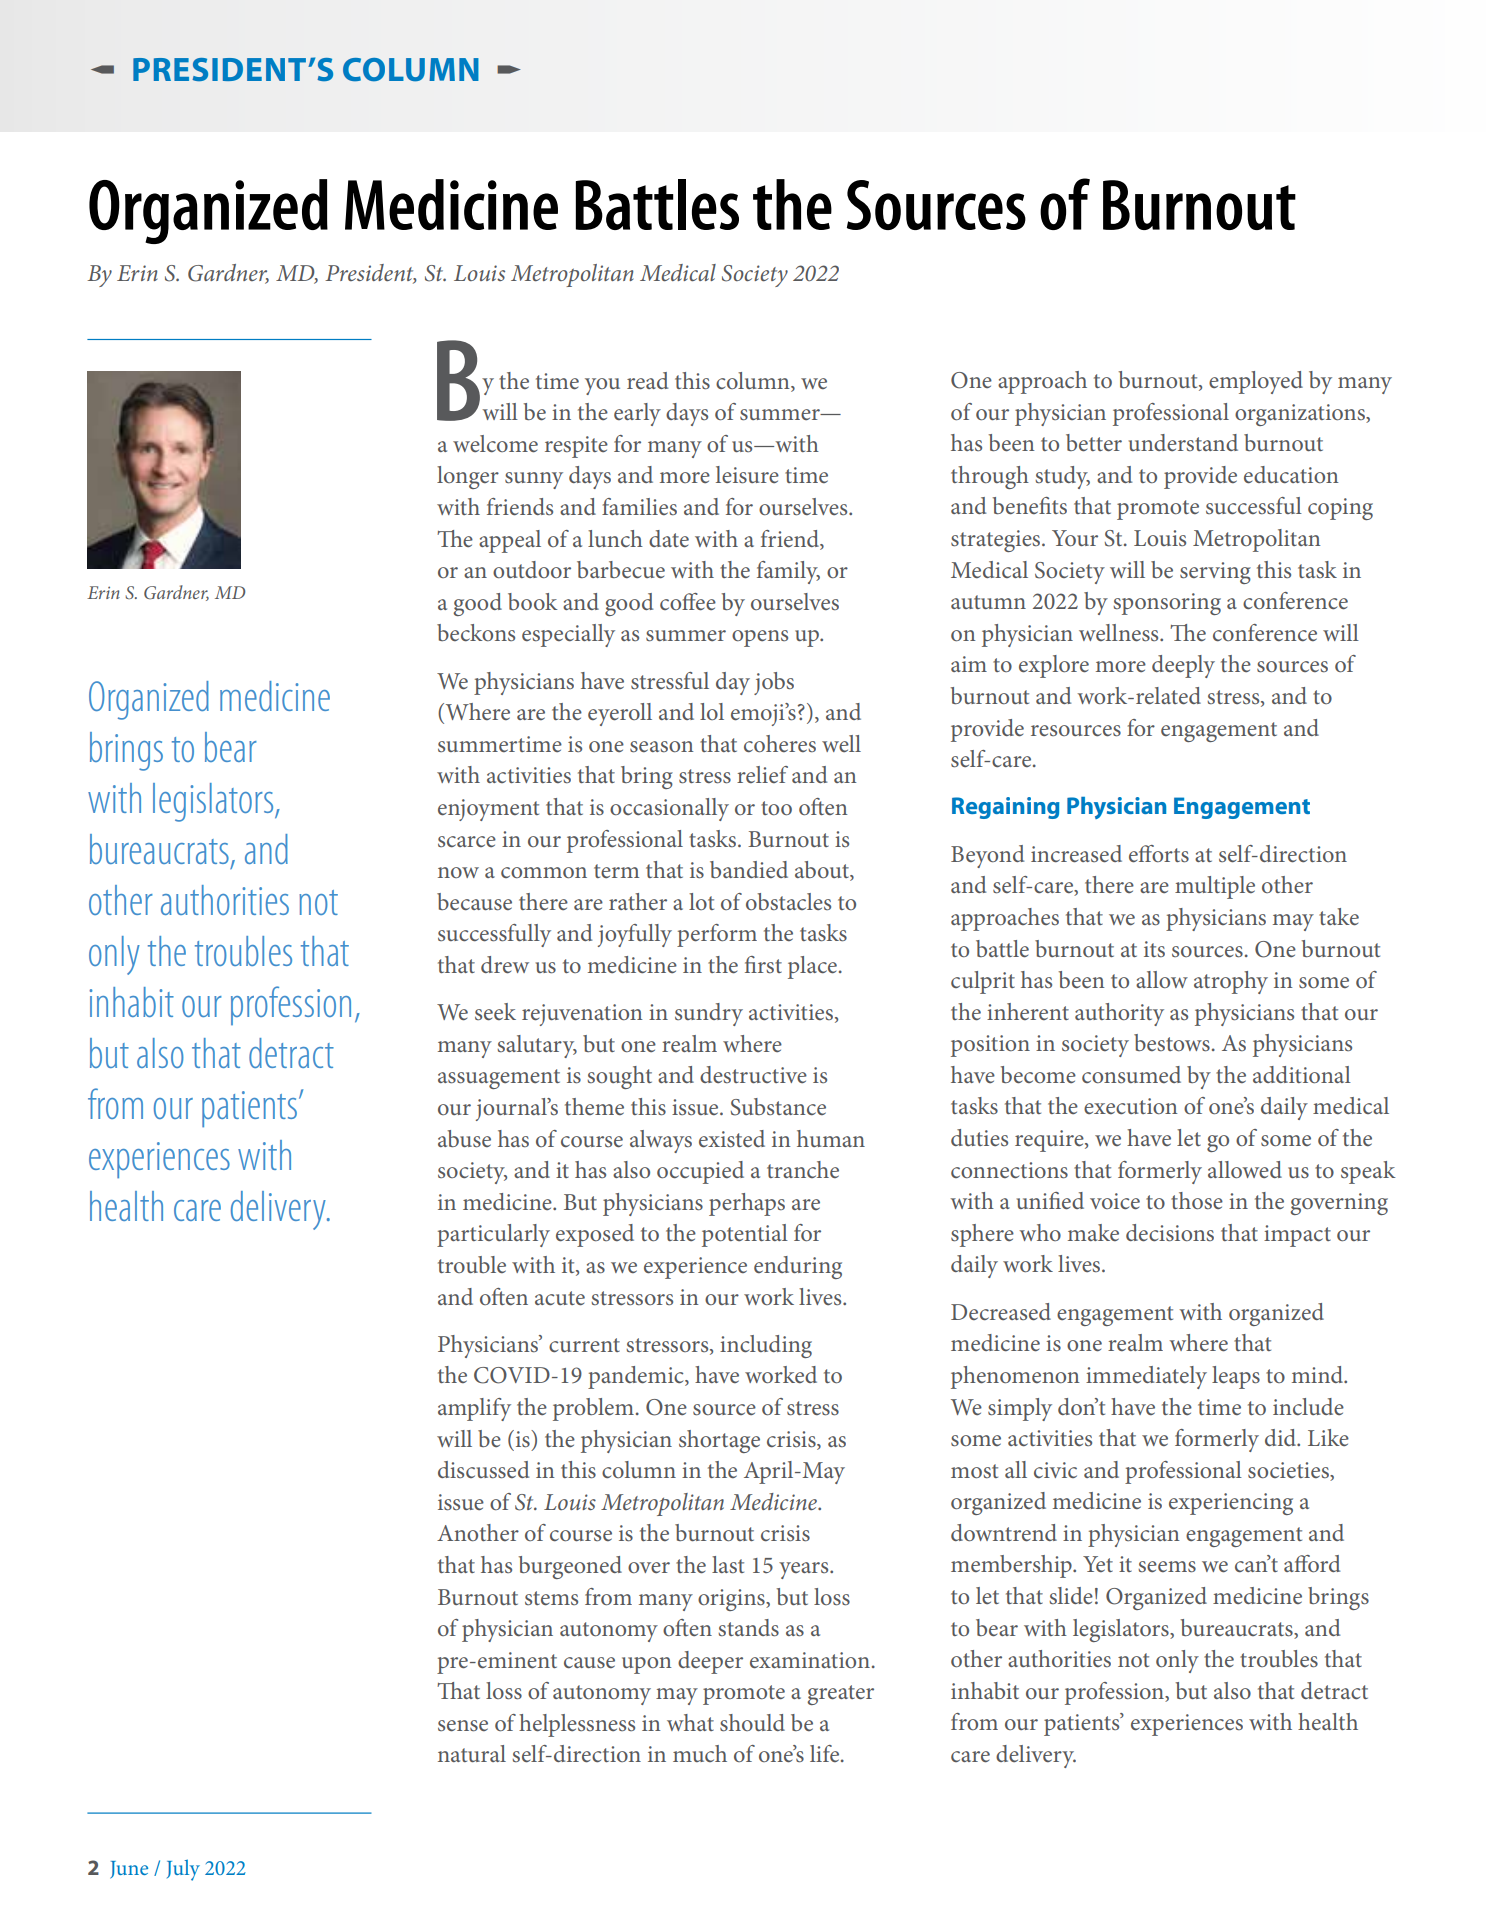  Describe the element at coordinates (464, 1139) in the page. I see `abuse` at that location.
